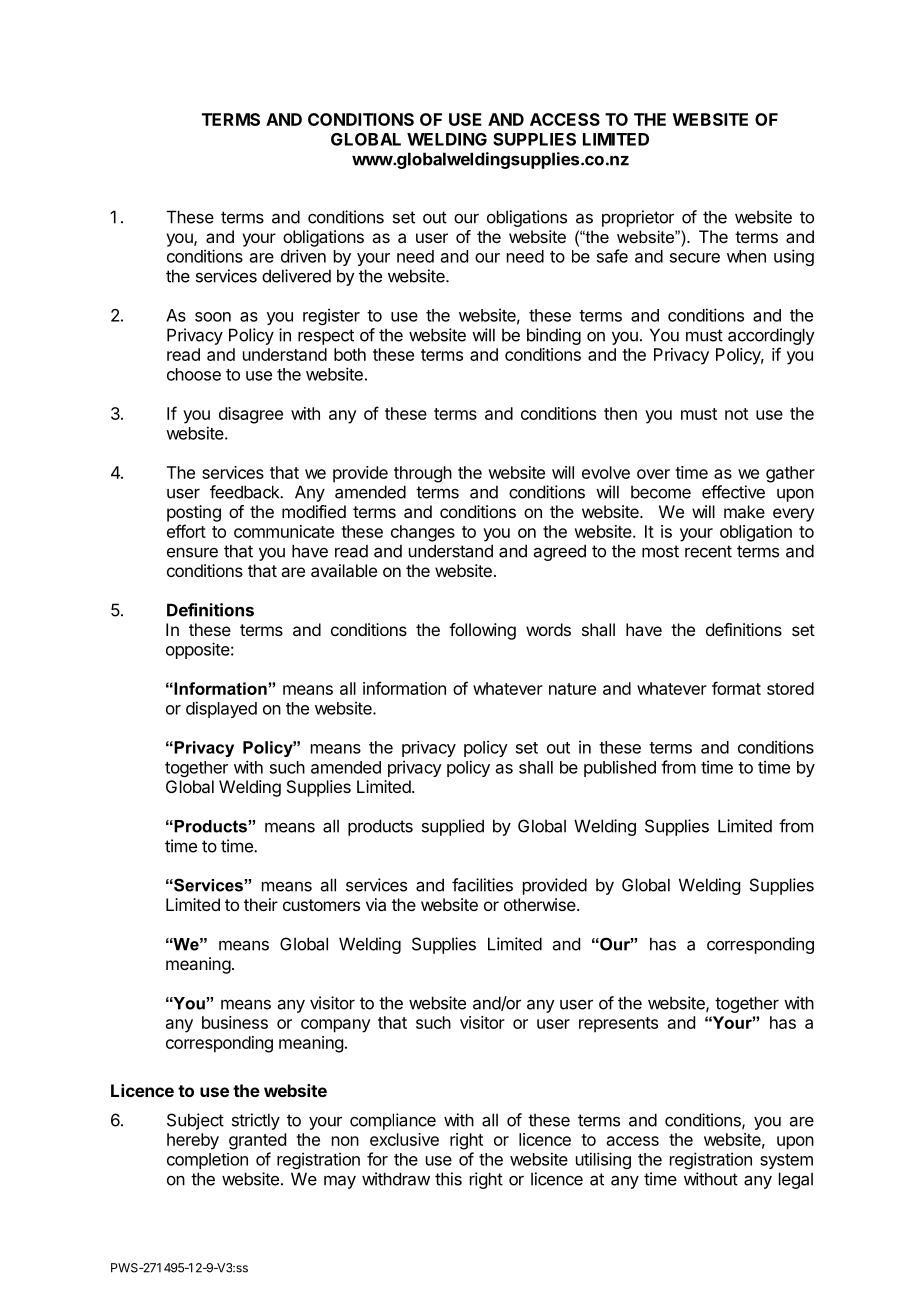  Describe the element at coordinates (786, 1161) in the screenshot. I see `system` at that location.
